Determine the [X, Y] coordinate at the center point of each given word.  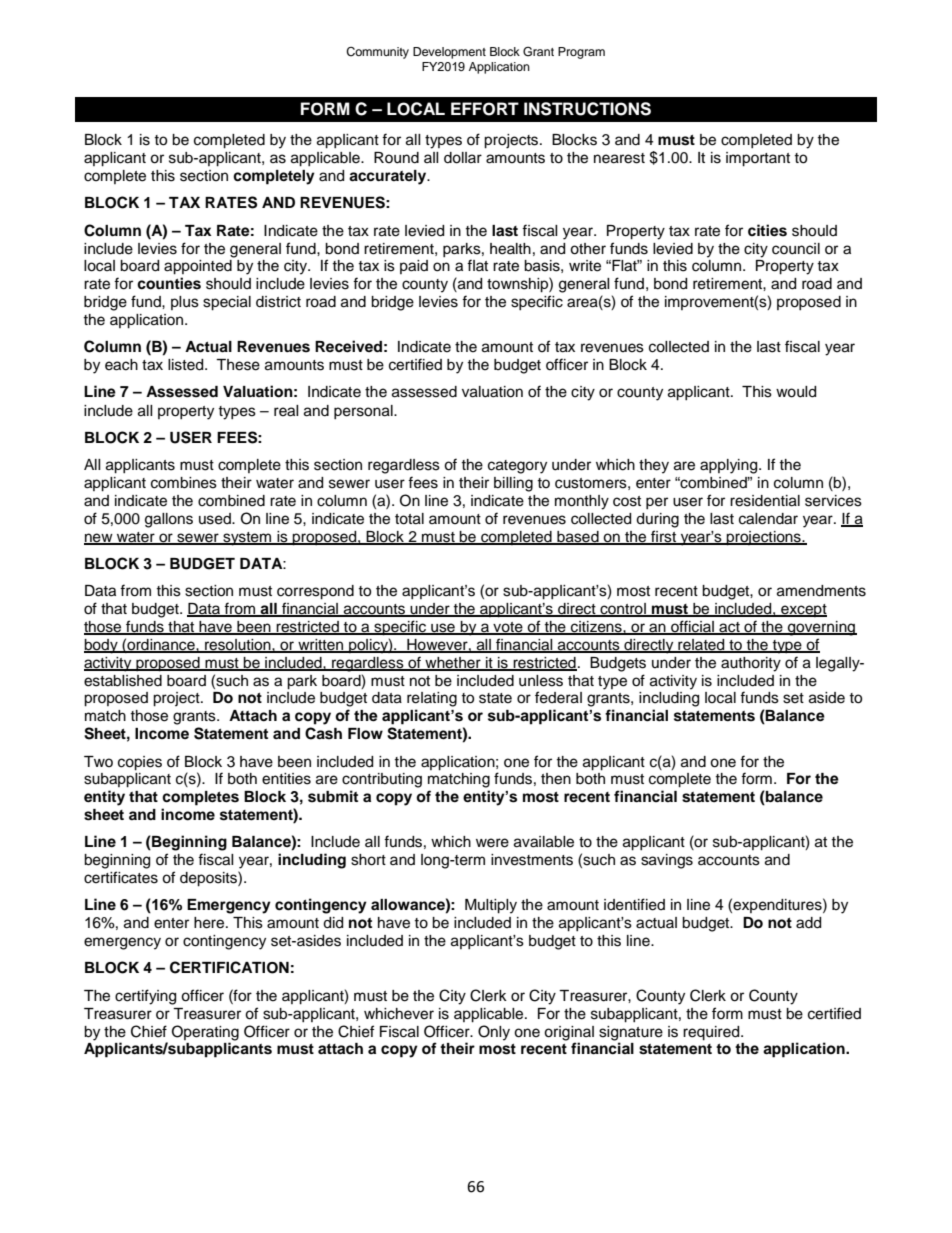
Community [377, 53]
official [692, 627]
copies [140, 763]
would [796, 392]
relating [432, 699]
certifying [145, 997]
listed [187, 365]
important [758, 159]
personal [364, 412]
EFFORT [485, 109]
